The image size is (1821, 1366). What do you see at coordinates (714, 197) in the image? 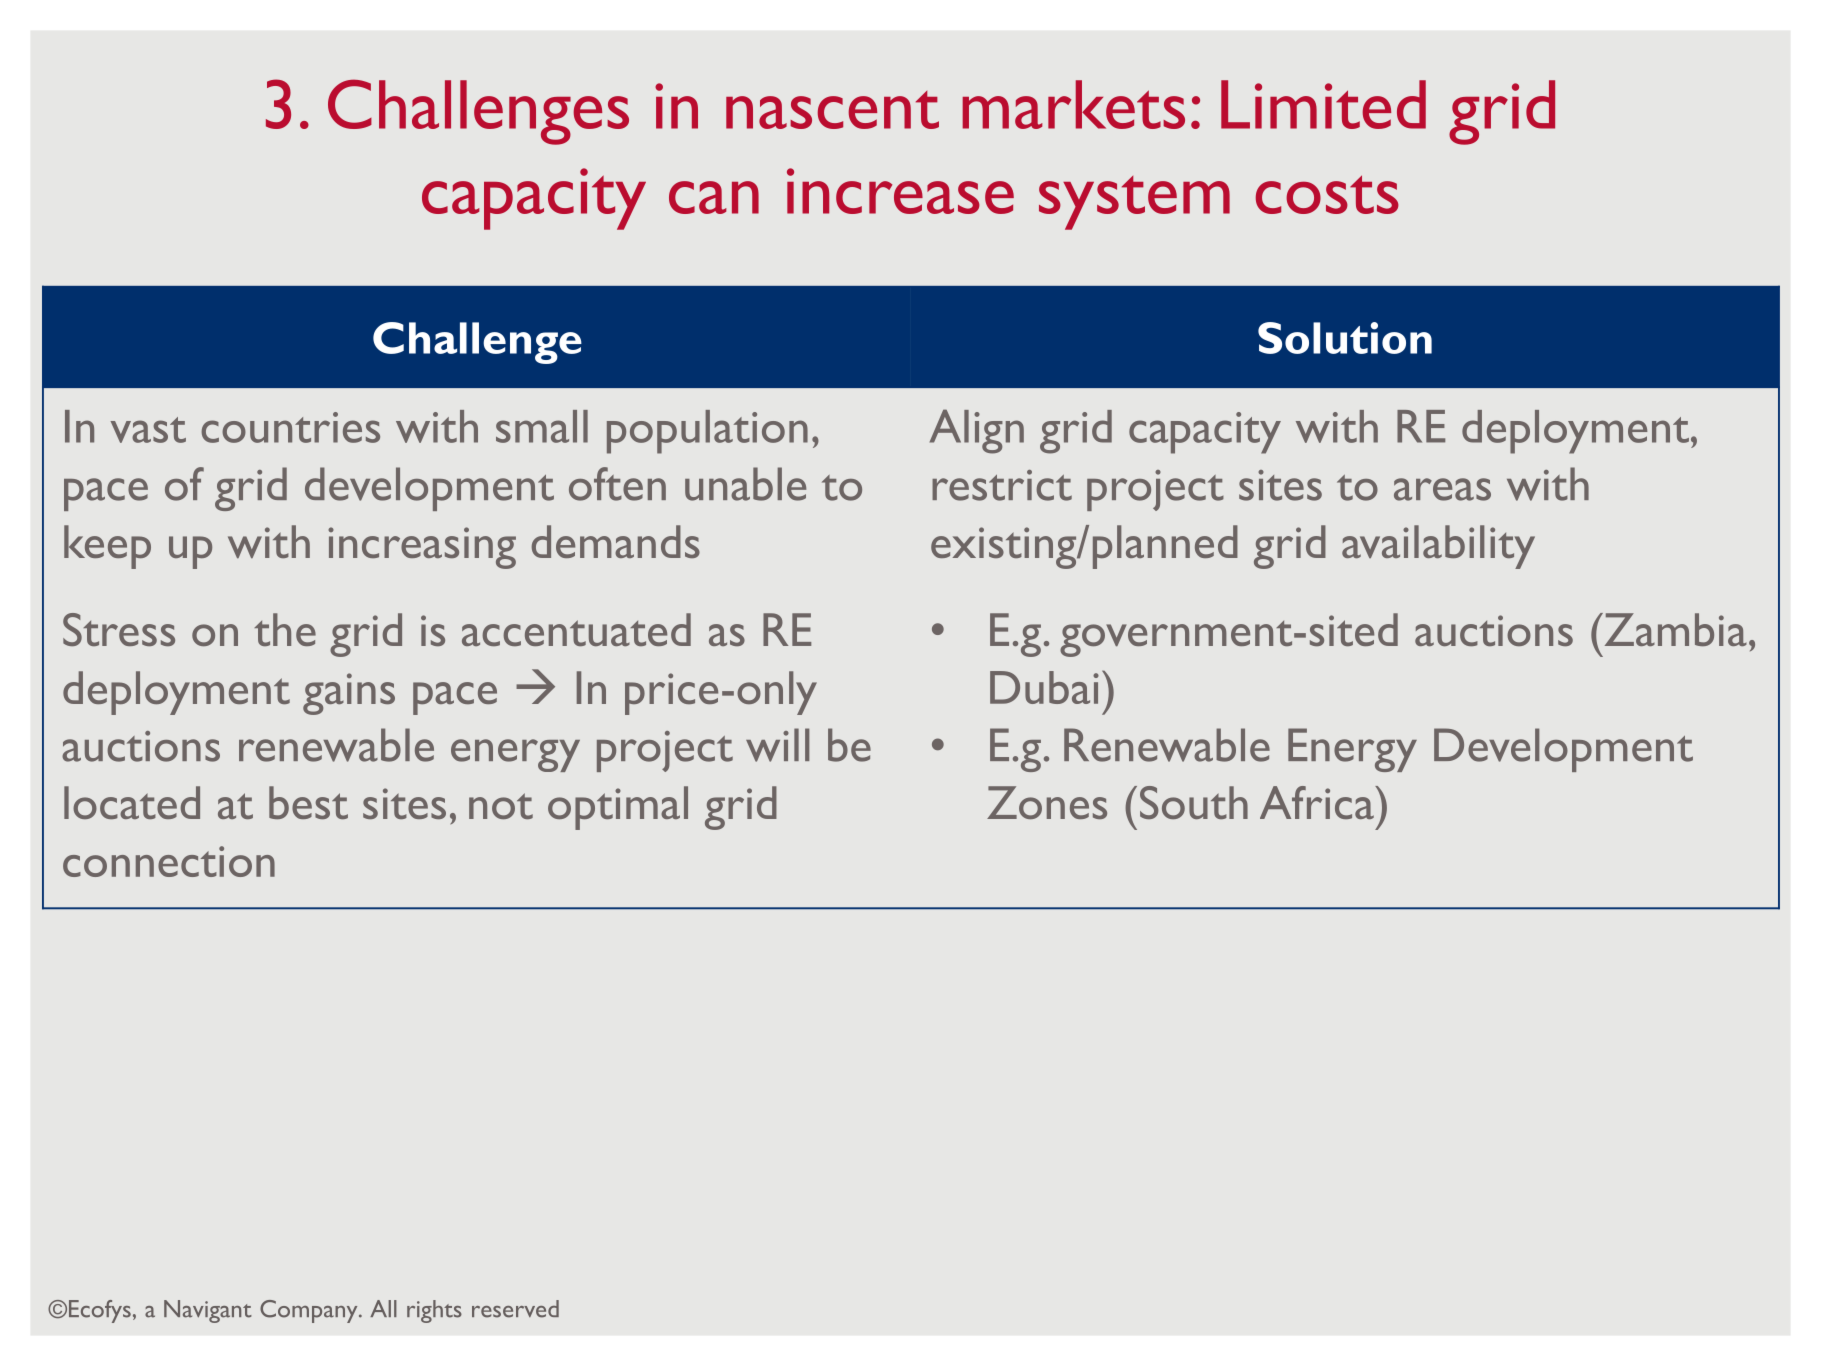
I see `can` at bounding box center [714, 197].
